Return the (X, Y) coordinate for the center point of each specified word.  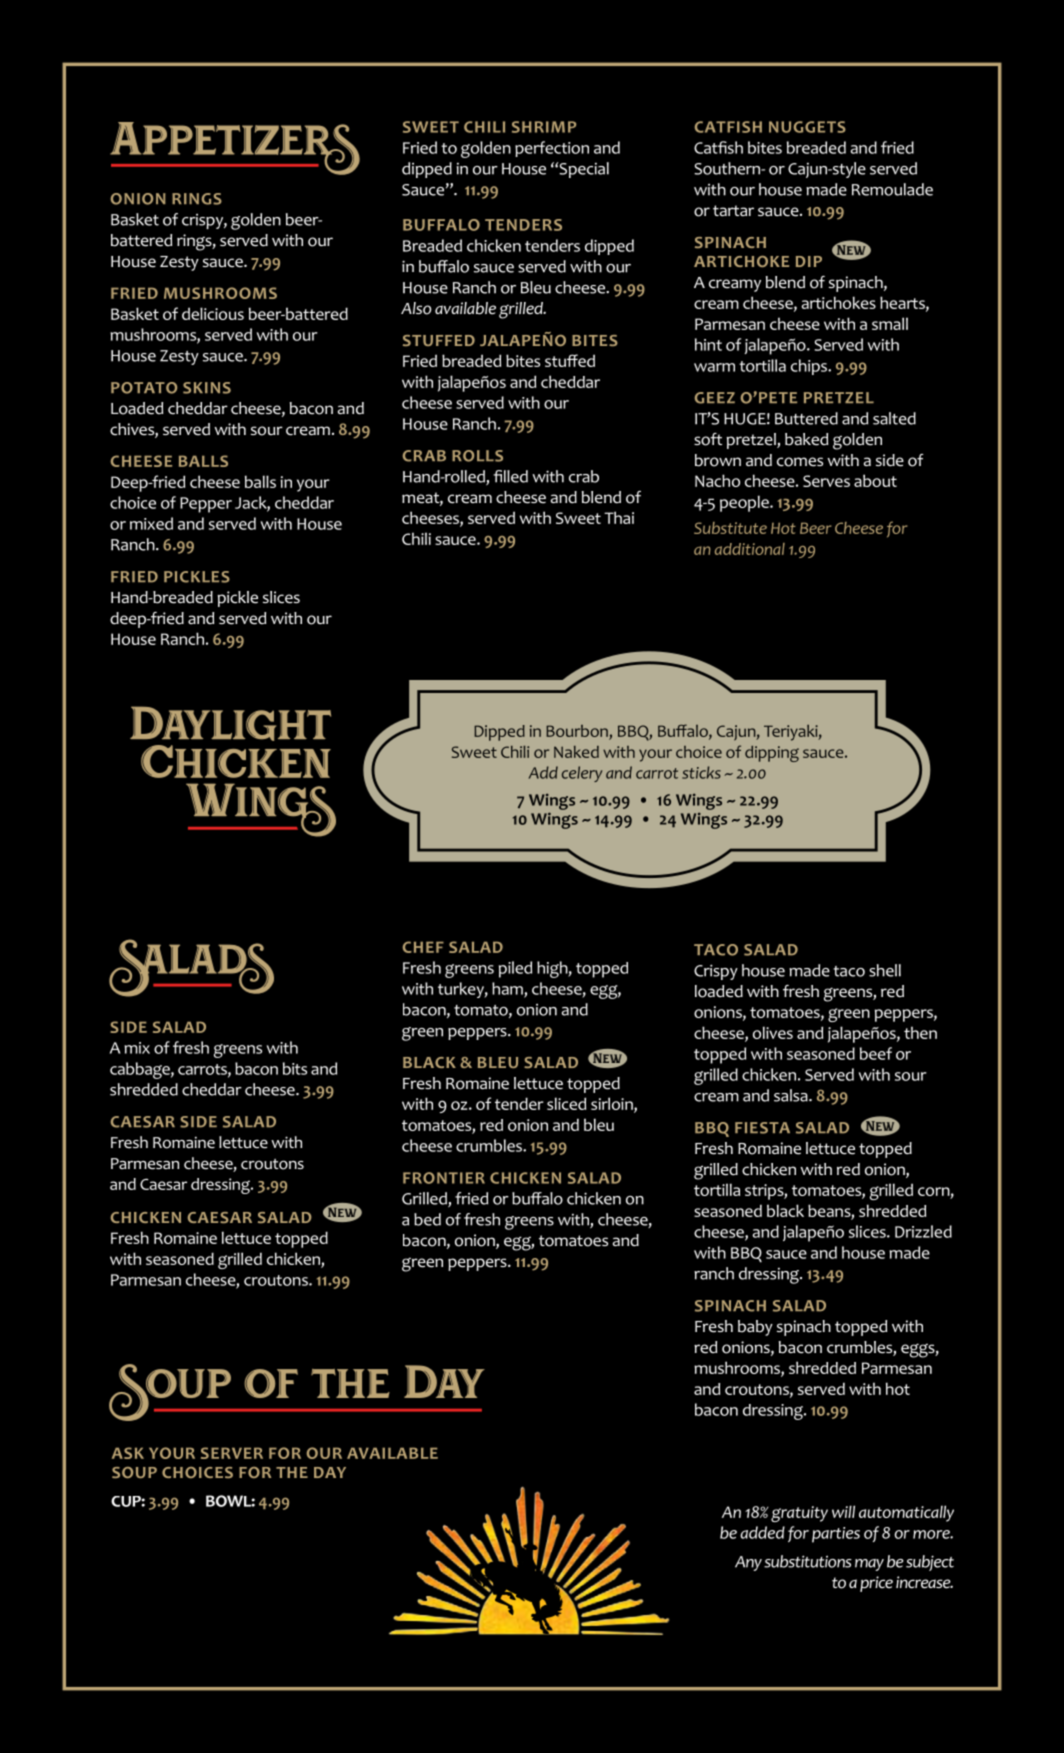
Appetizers (235, 148)
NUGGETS (807, 127)
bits (295, 1068)
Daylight (230, 723)
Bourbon (578, 732)
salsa (792, 1095)
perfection (552, 149)
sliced (566, 1103)
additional (750, 549)
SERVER (232, 1453)
